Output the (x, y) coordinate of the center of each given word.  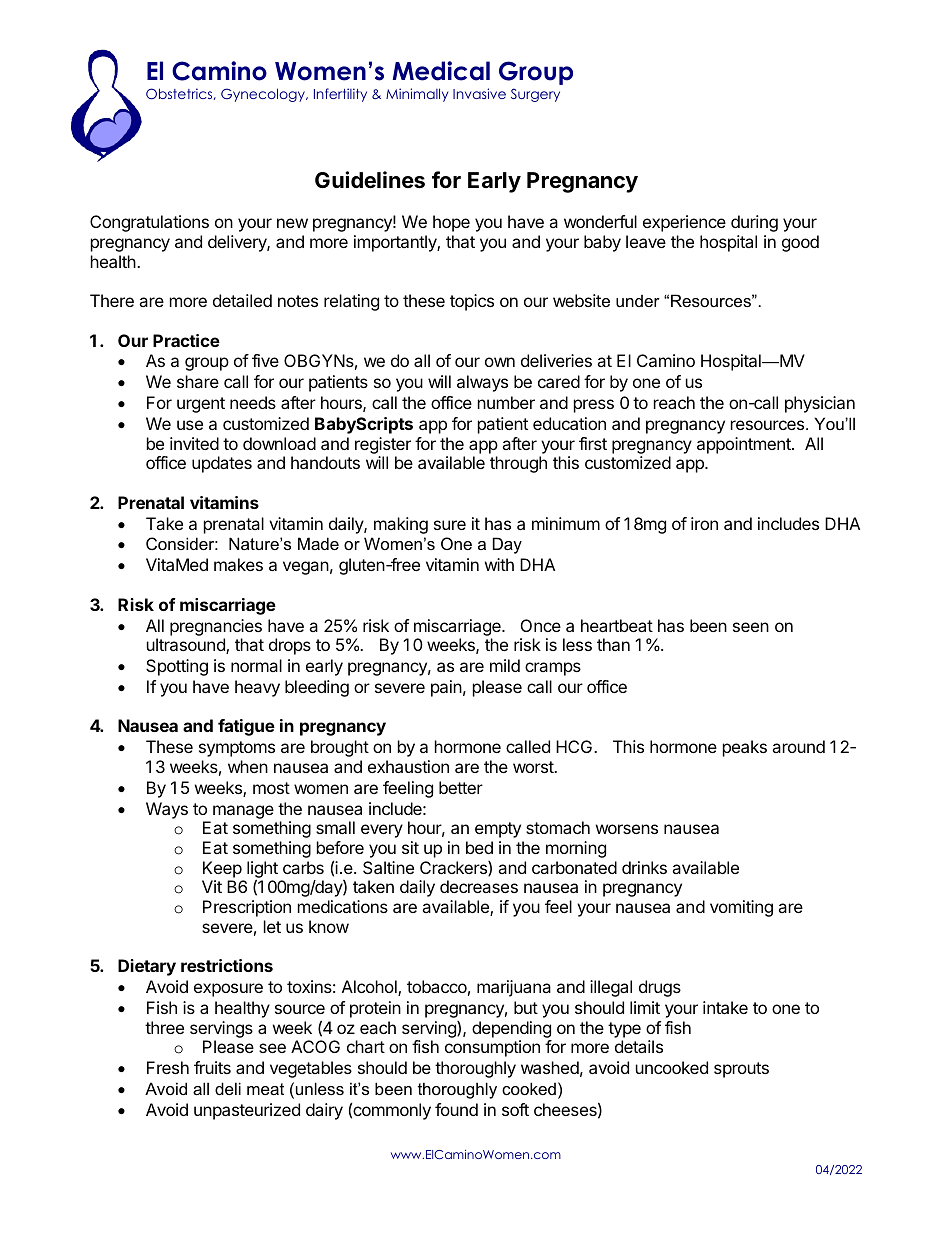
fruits (212, 1067)
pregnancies (216, 627)
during (754, 223)
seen (751, 627)
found (456, 1109)
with (499, 564)
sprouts (741, 1070)
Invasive (479, 93)
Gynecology (264, 95)
